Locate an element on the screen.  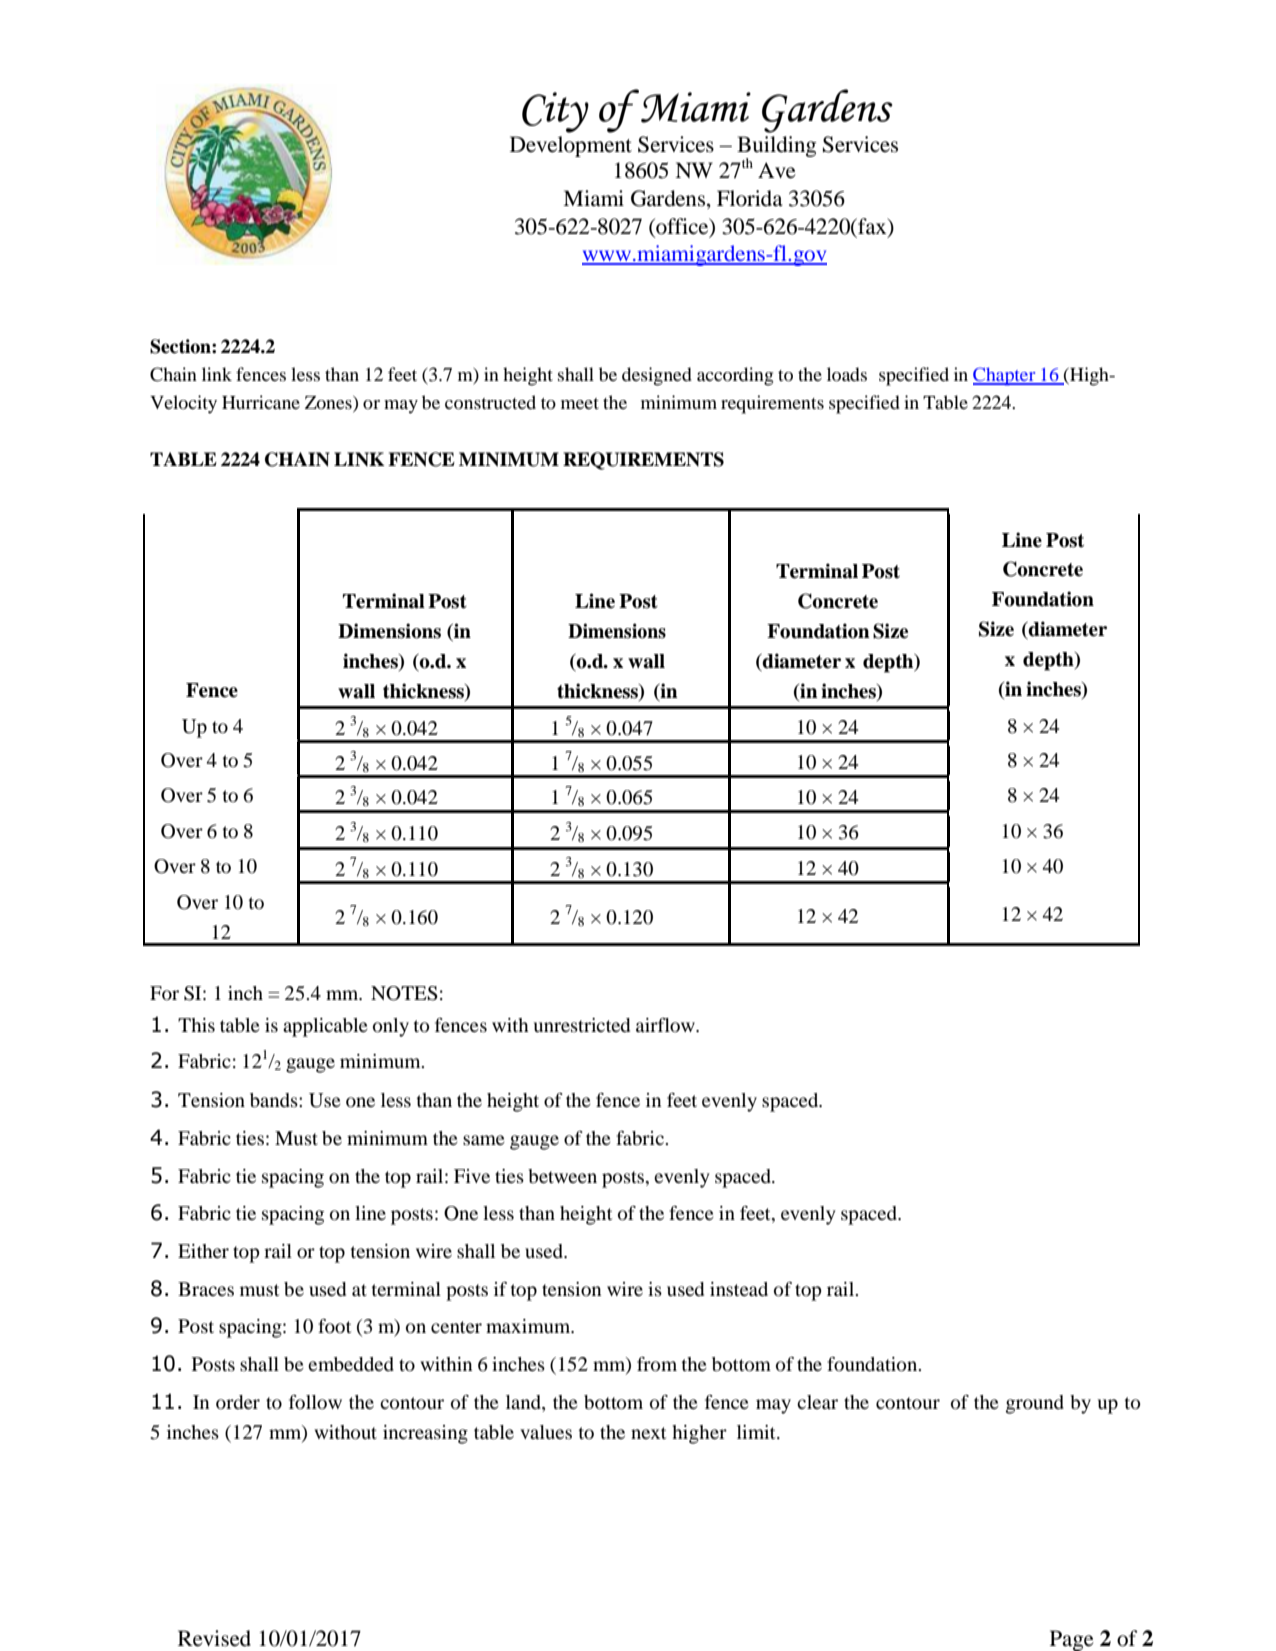
Zones is located at coordinates (329, 404).
